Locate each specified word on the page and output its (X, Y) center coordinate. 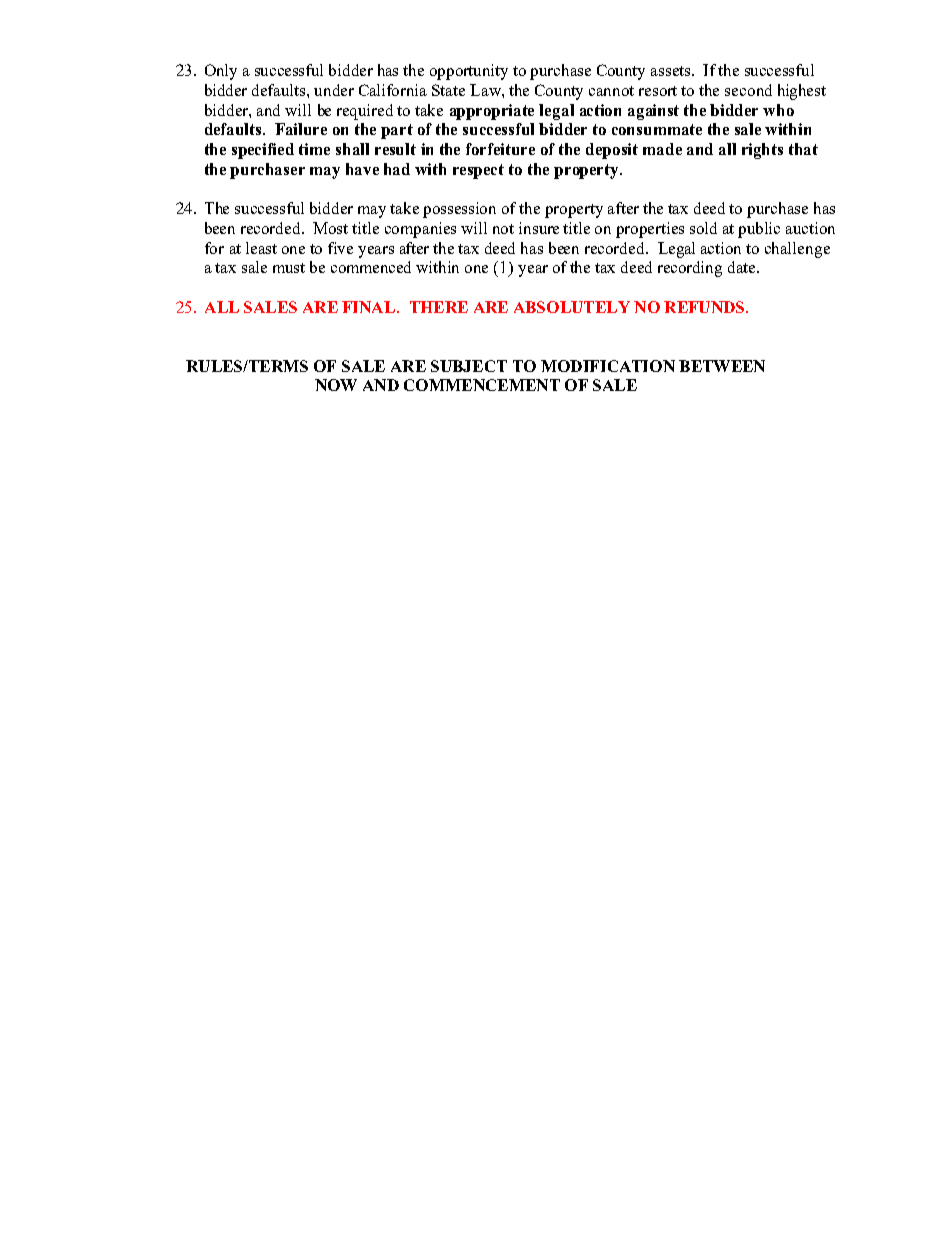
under (334, 90)
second (748, 90)
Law (486, 90)
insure (539, 228)
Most (330, 228)
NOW (336, 385)
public (759, 230)
